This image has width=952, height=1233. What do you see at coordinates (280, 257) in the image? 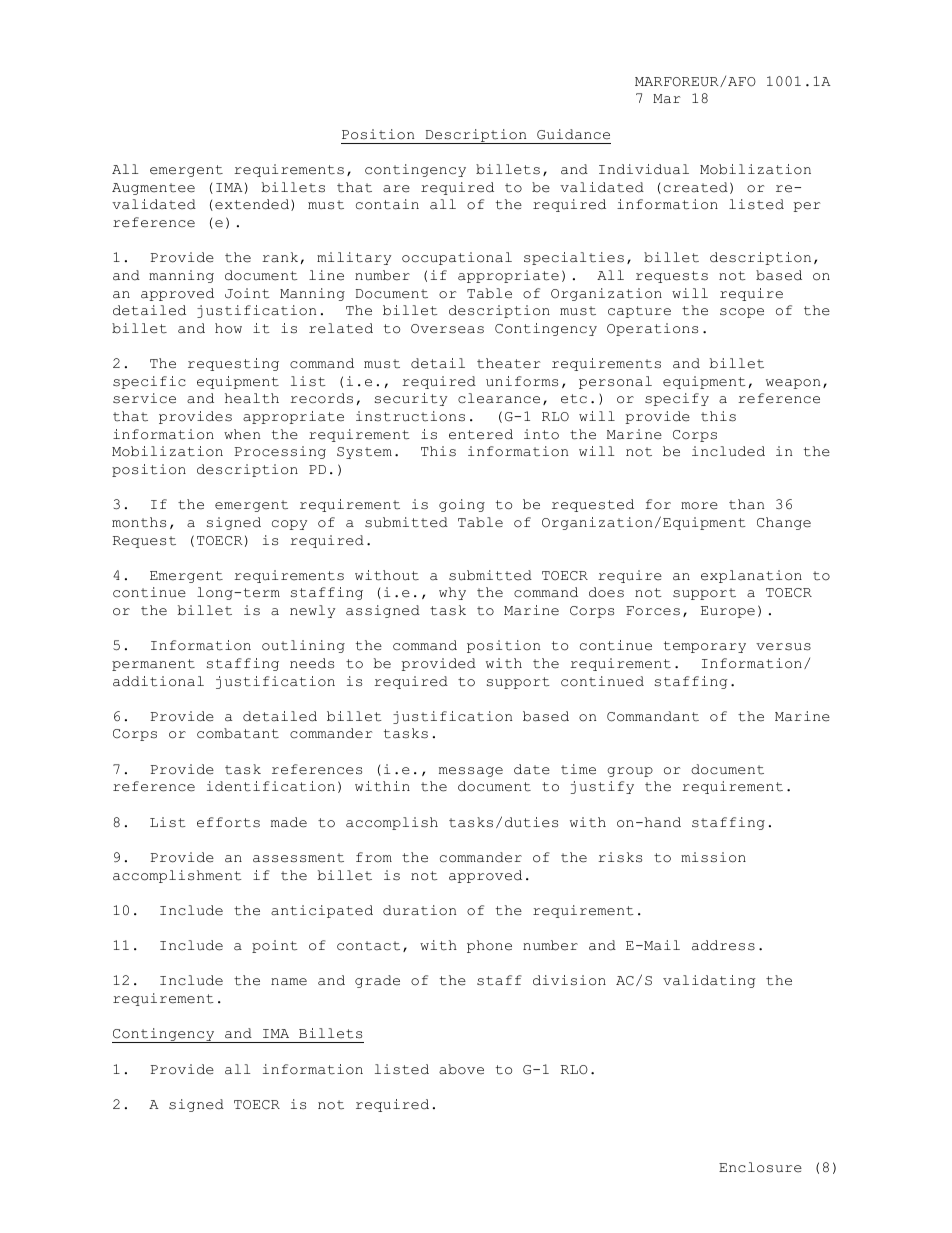
I see `rank` at bounding box center [280, 257].
